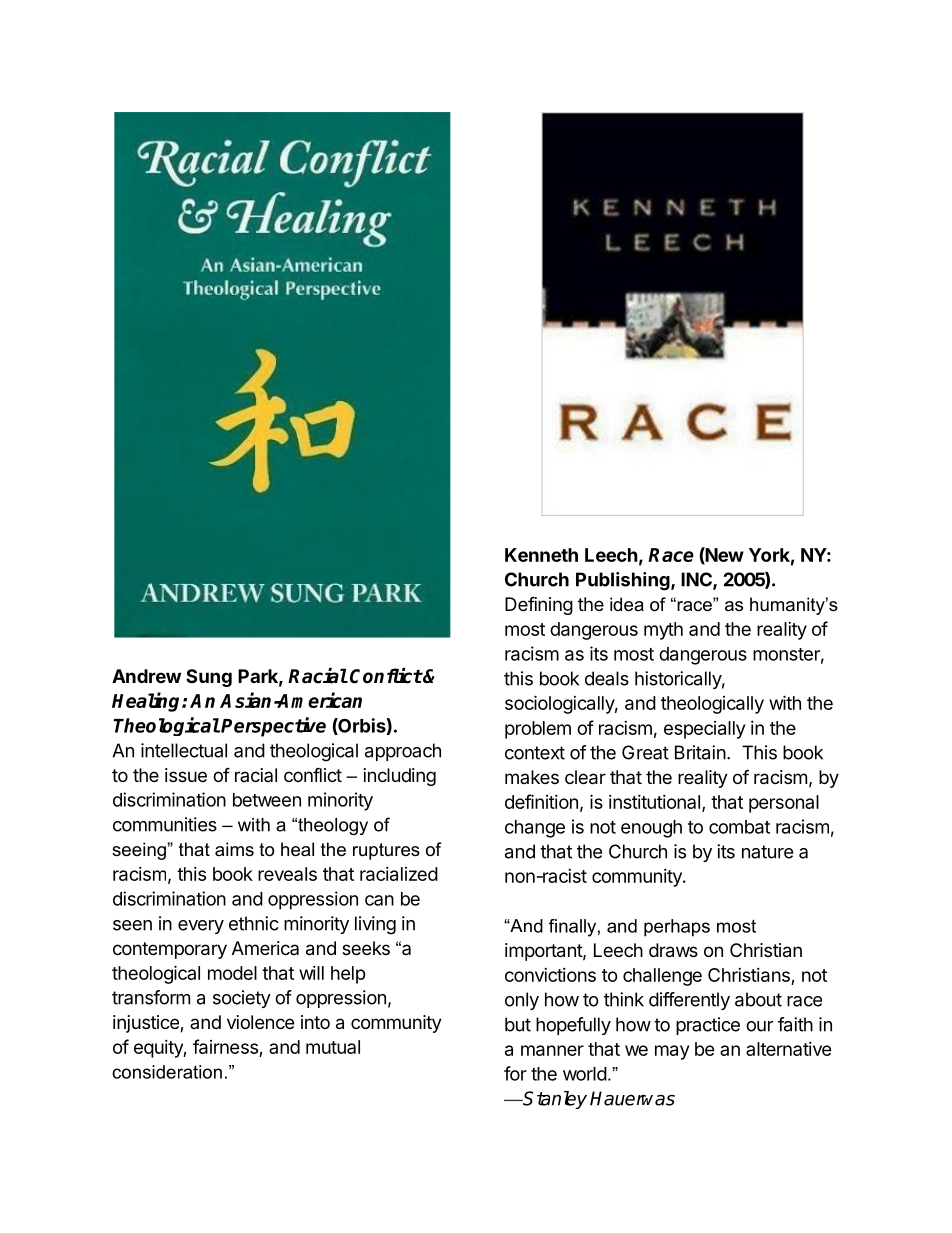 The image size is (952, 1233). I want to click on convictions, so click(550, 975).
